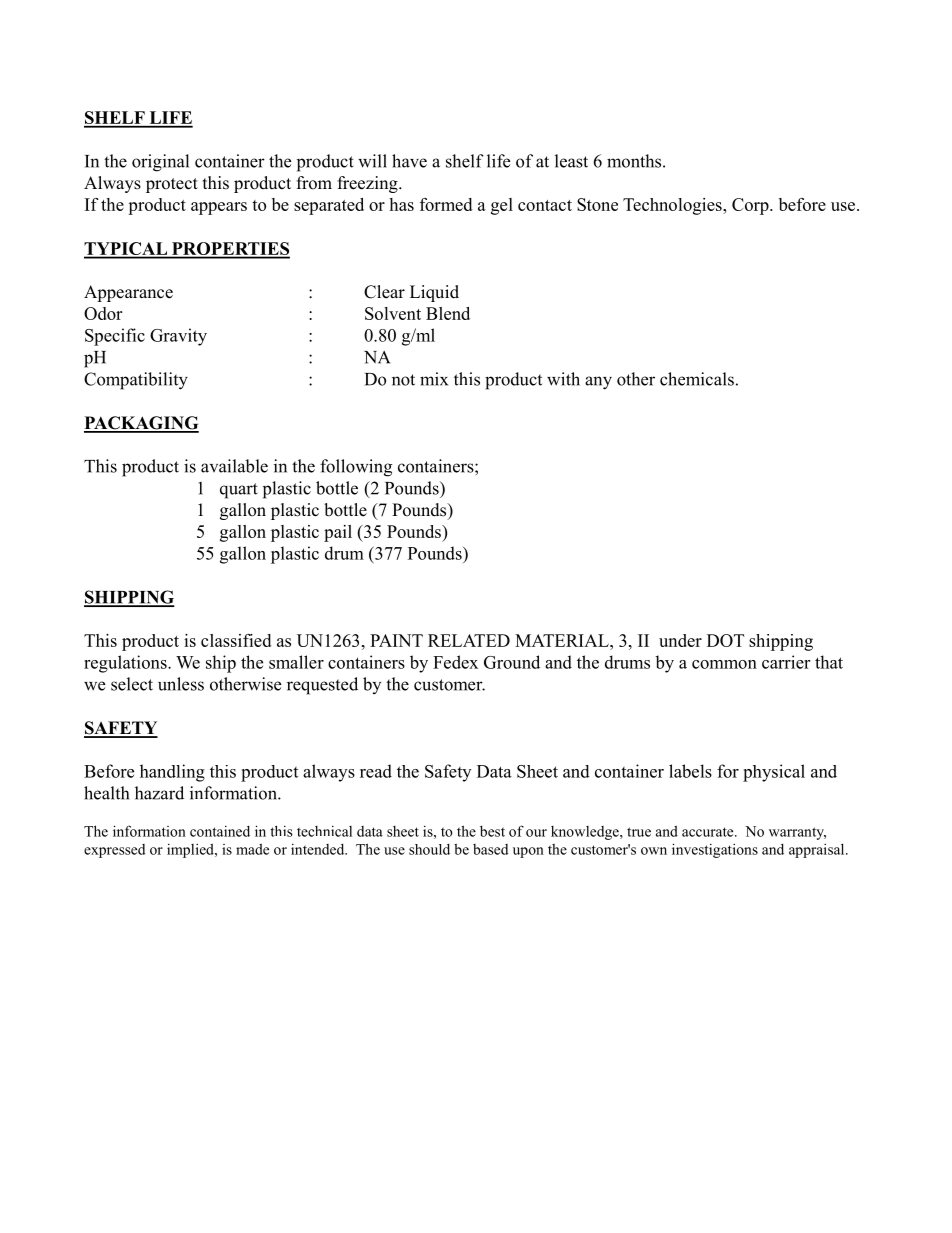 This screenshot has height=1233, width=952. I want to click on best, so click(492, 831).
